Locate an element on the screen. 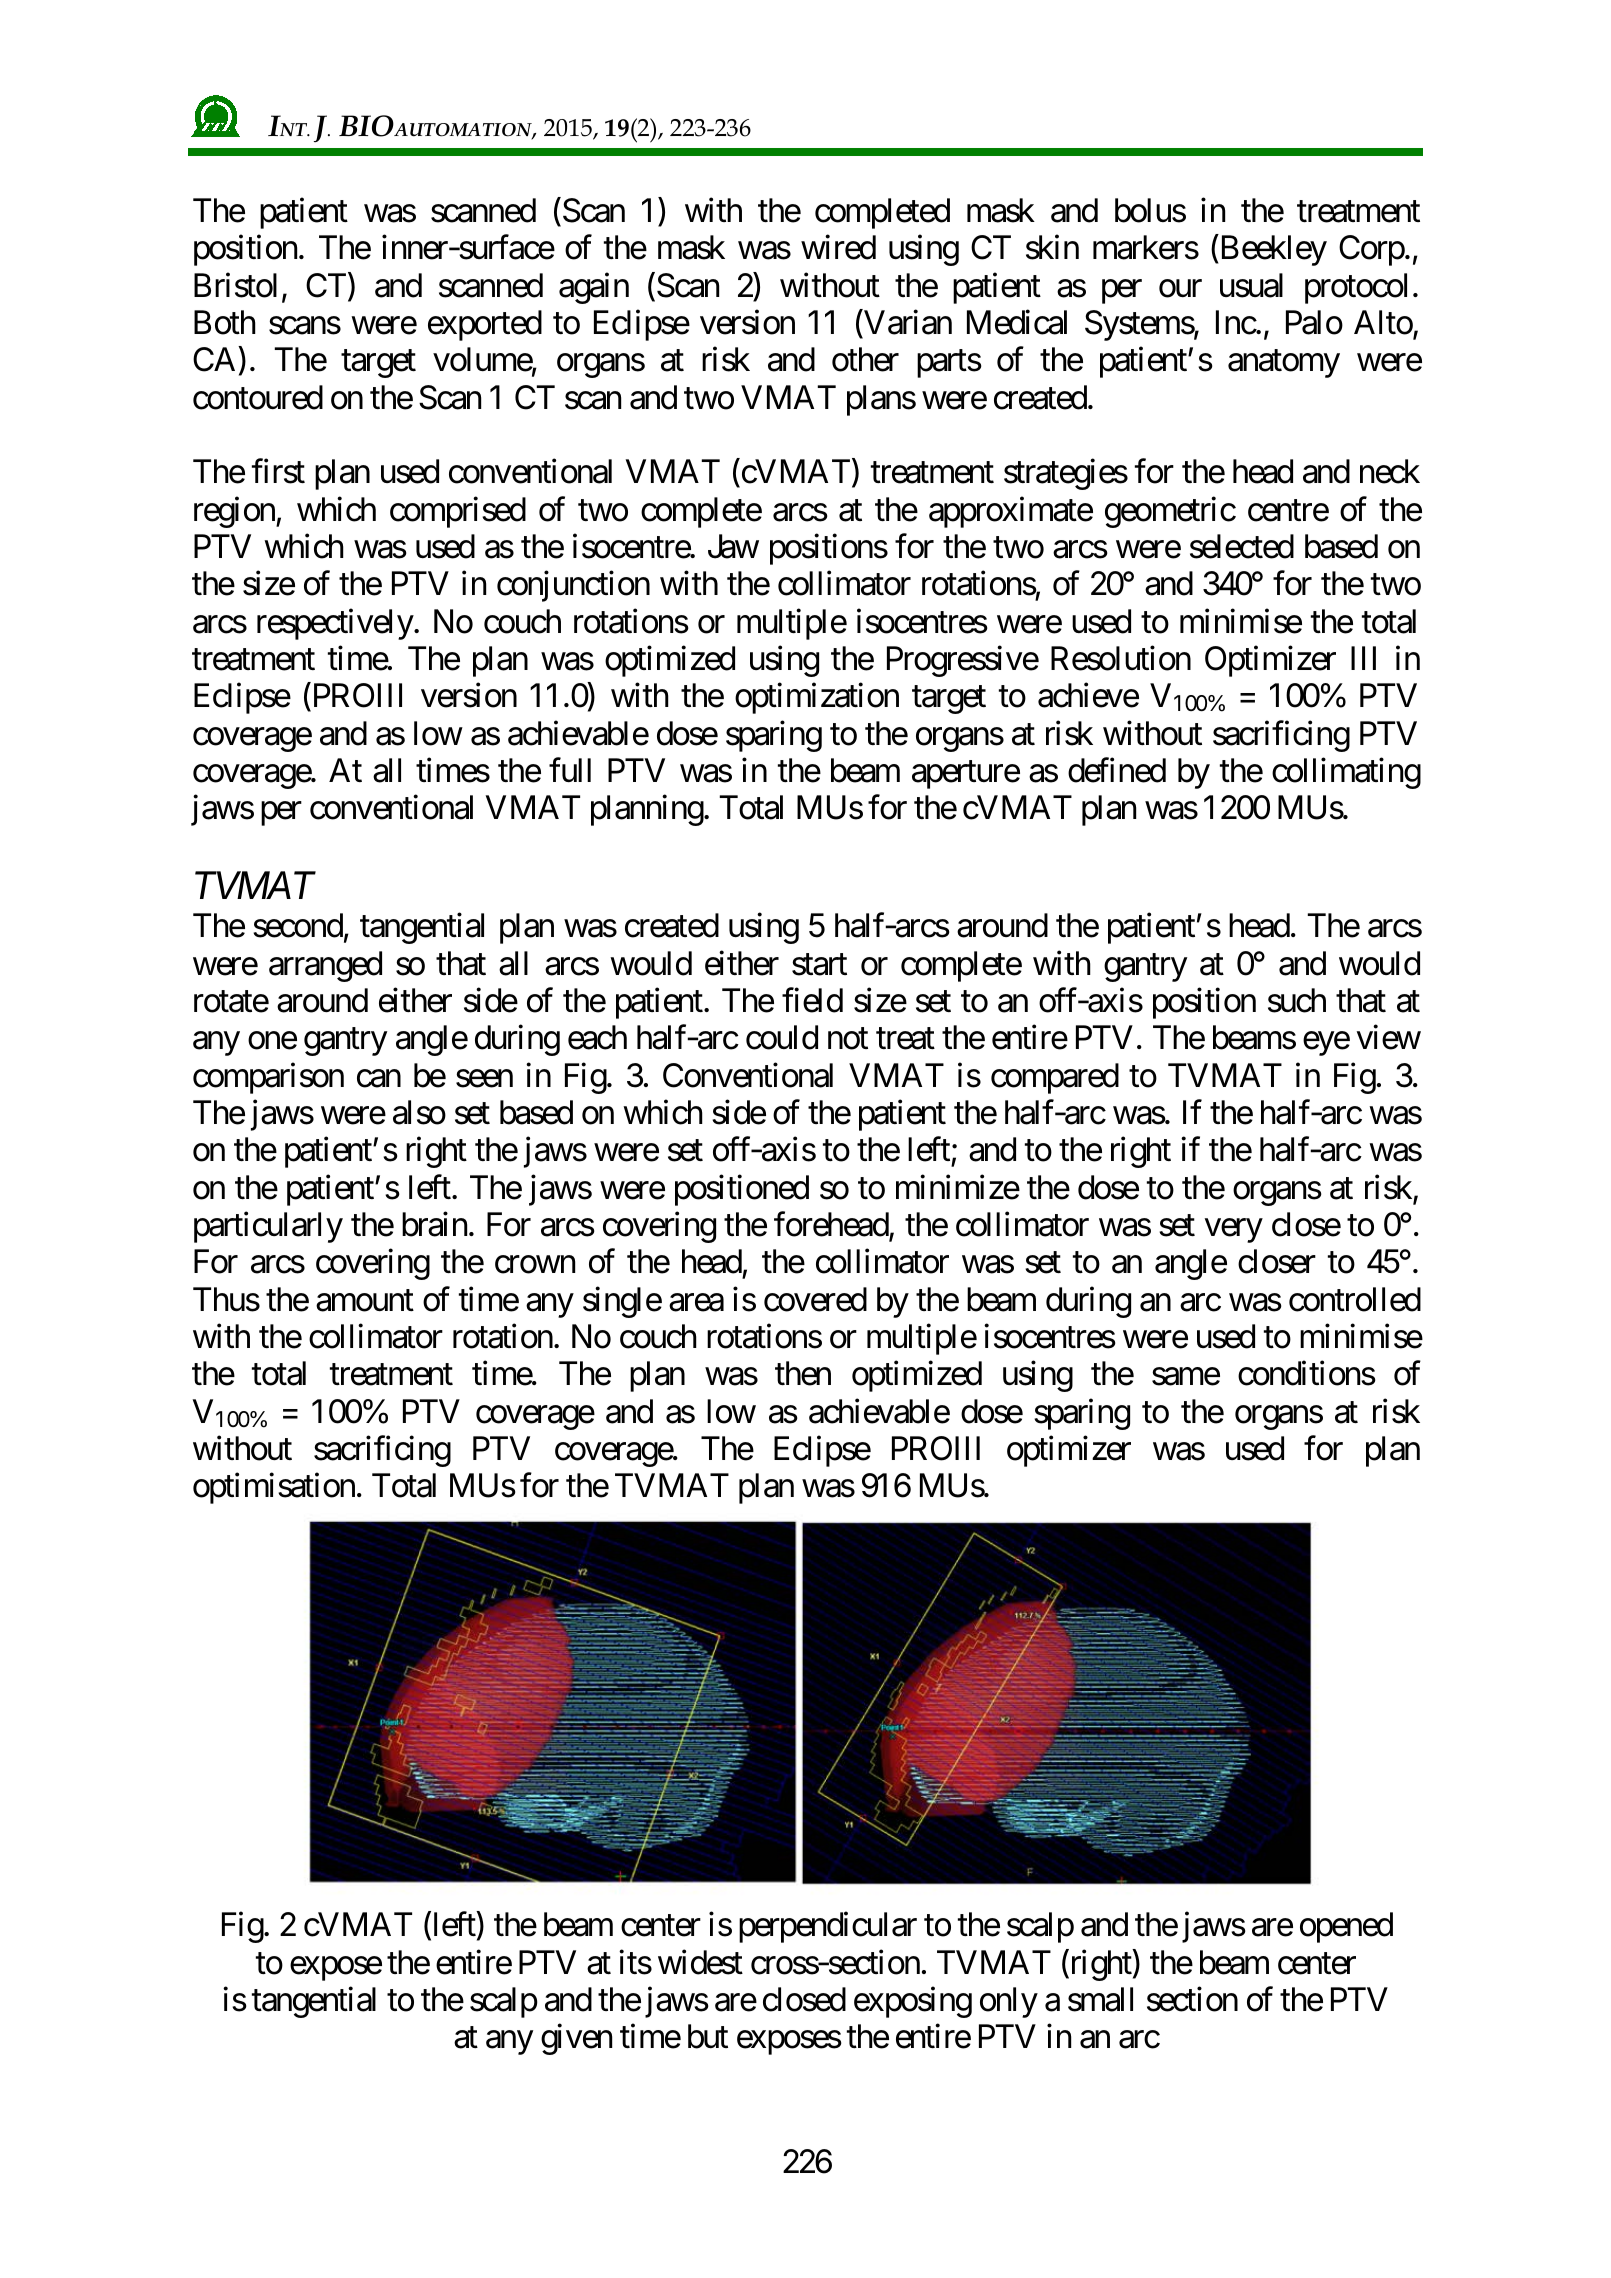 This screenshot has width=1611, height=2278. controlled is located at coordinates (1355, 1299).
